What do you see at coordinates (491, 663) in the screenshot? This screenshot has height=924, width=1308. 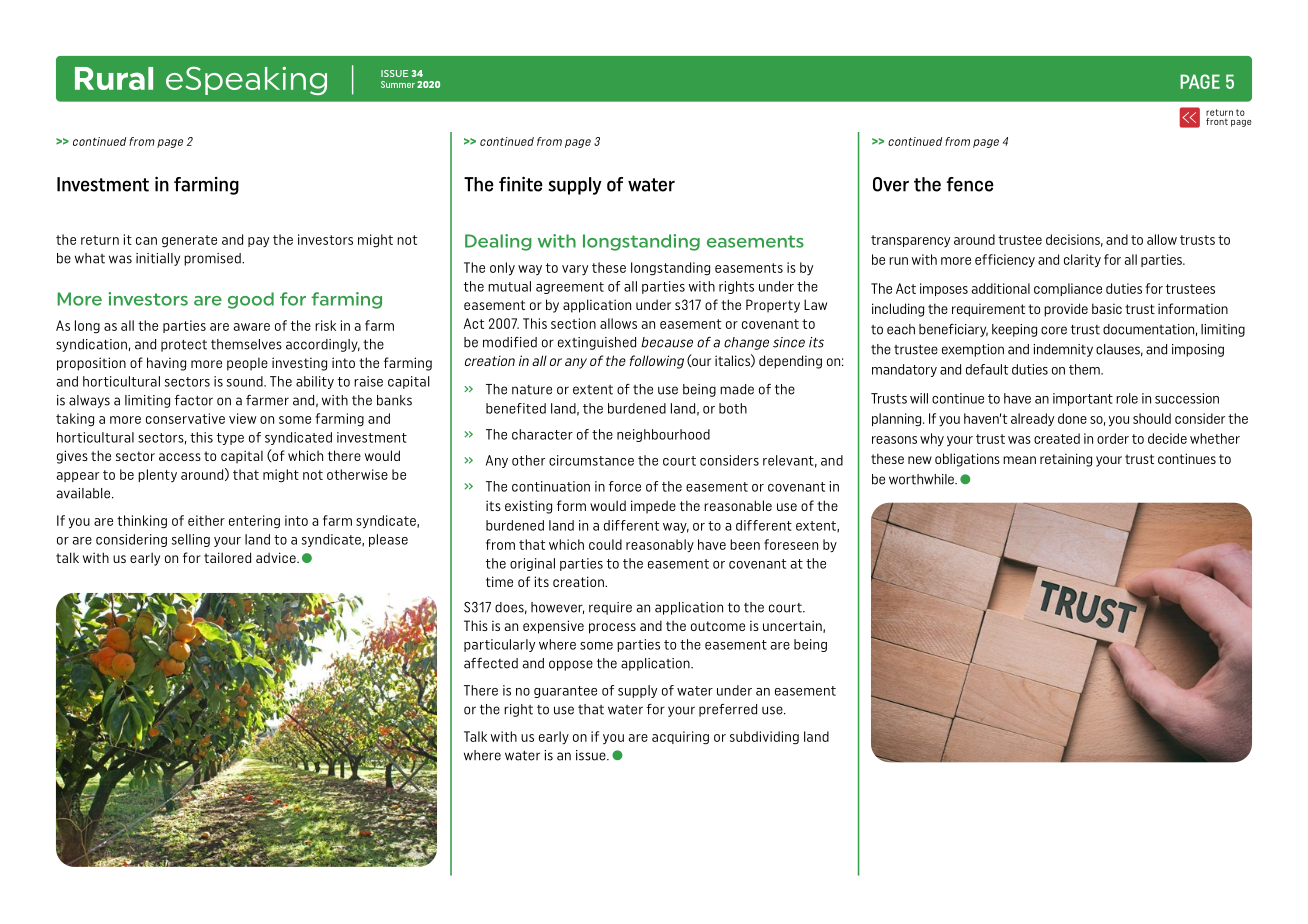 I see `affected` at bounding box center [491, 663].
